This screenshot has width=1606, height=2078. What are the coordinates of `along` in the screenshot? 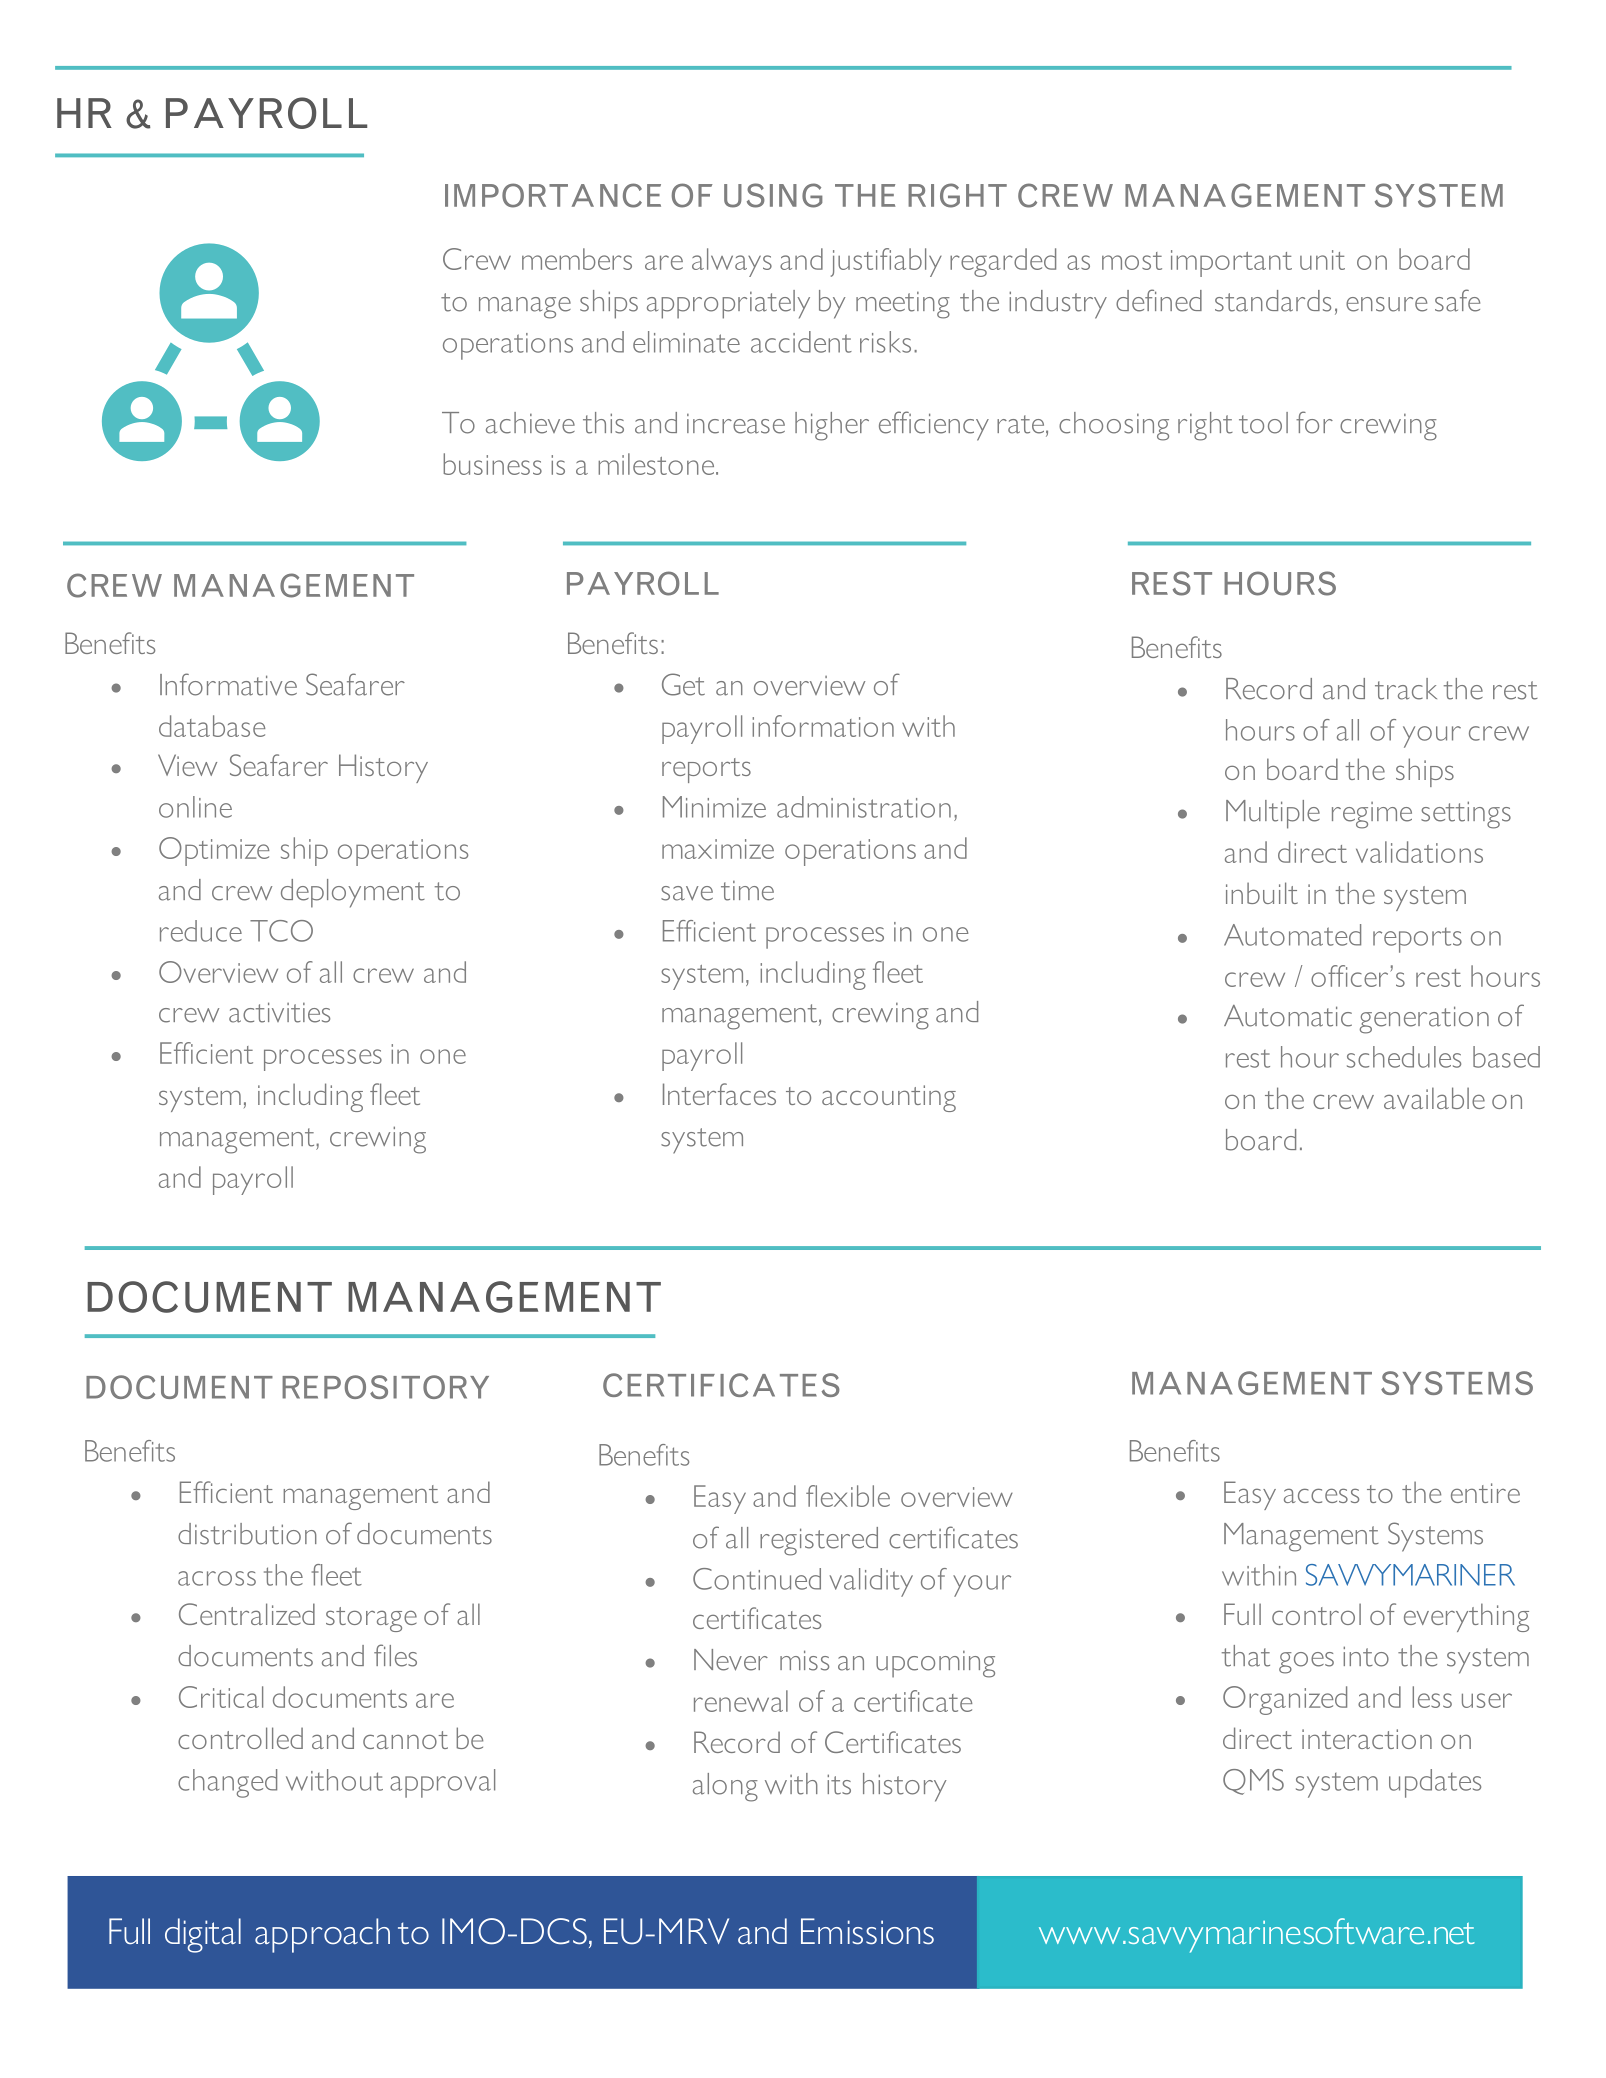 It's located at (725, 1787).
